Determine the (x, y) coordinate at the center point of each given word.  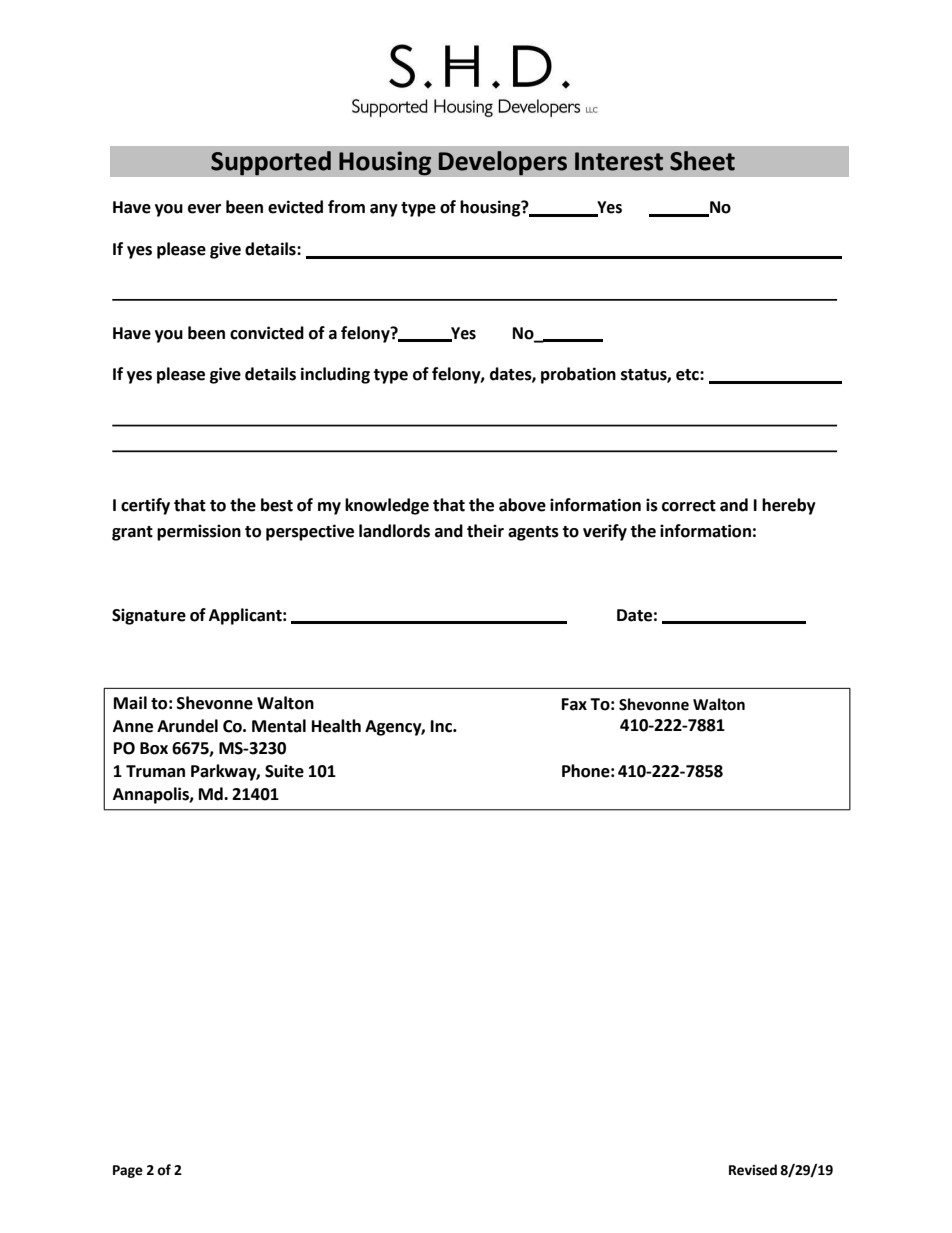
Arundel (187, 726)
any (384, 210)
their (485, 531)
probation (578, 375)
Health (336, 726)
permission (199, 532)
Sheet (702, 161)
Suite (284, 771)
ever (204, 209)
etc (688, 375)
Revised (753, 1170)
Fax (574, 704)
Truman (155, 771)
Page (128, 1171)
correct (689, 506)
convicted (267, 333)
